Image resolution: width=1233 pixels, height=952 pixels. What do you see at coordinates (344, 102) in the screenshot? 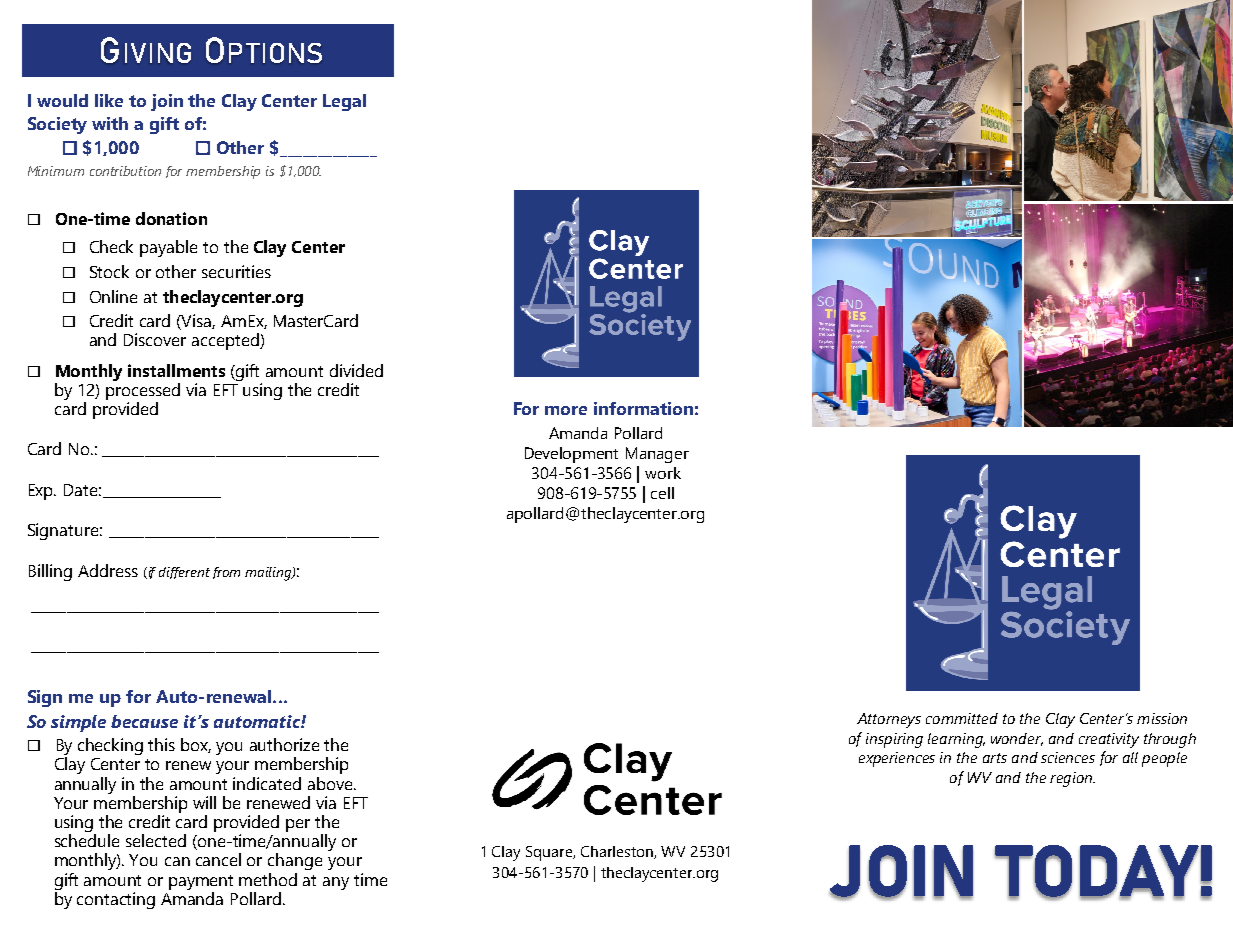
I see `Legal` at bounding box center [344, 102].
